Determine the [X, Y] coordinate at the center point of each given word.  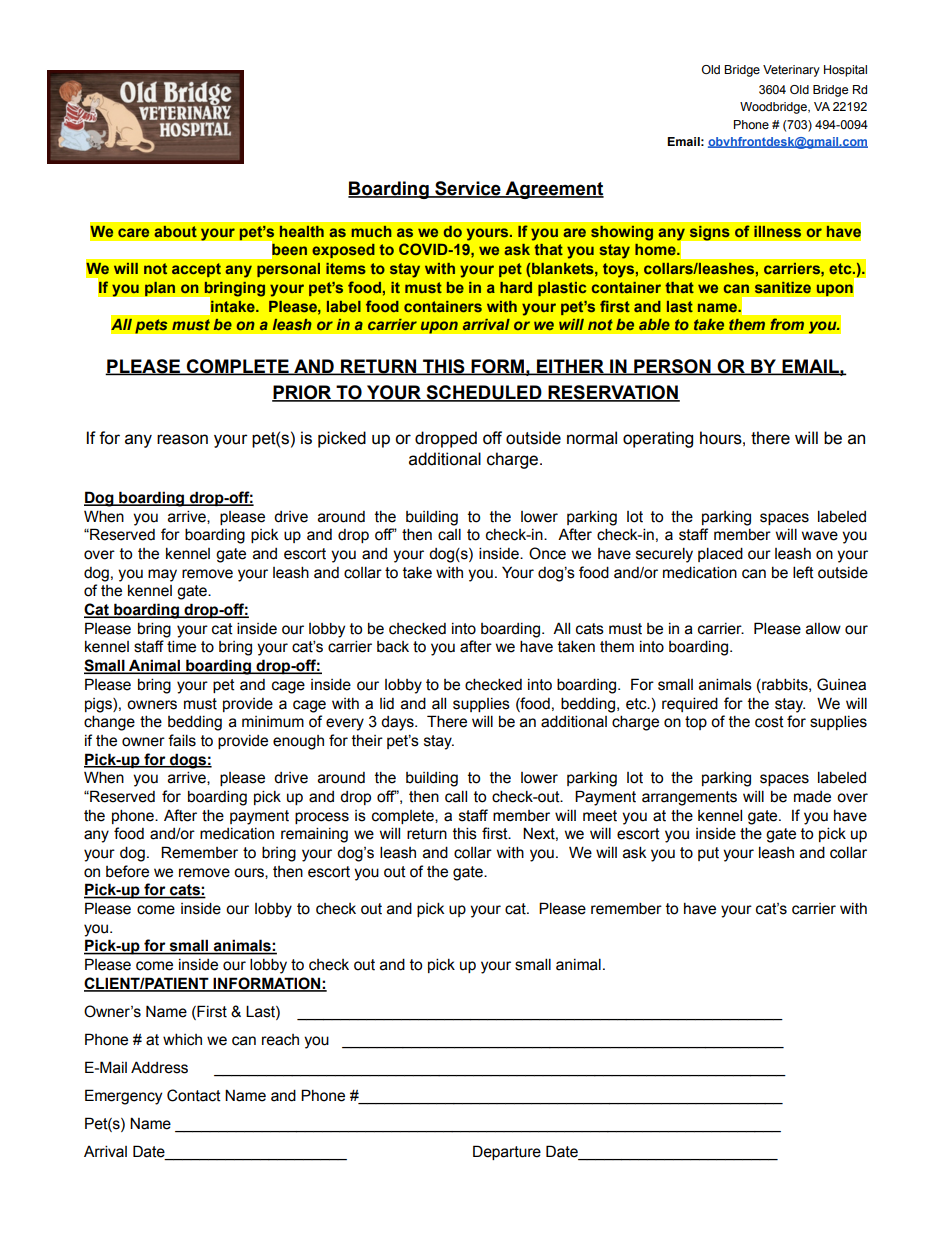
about [175, 231]
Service [468, 189]
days [398, 723]
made [812, 797]
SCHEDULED [484, 393]
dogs [188, 761]
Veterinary [791, 71]
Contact [194, 1095]
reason [182, 439]
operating [658, 439]
